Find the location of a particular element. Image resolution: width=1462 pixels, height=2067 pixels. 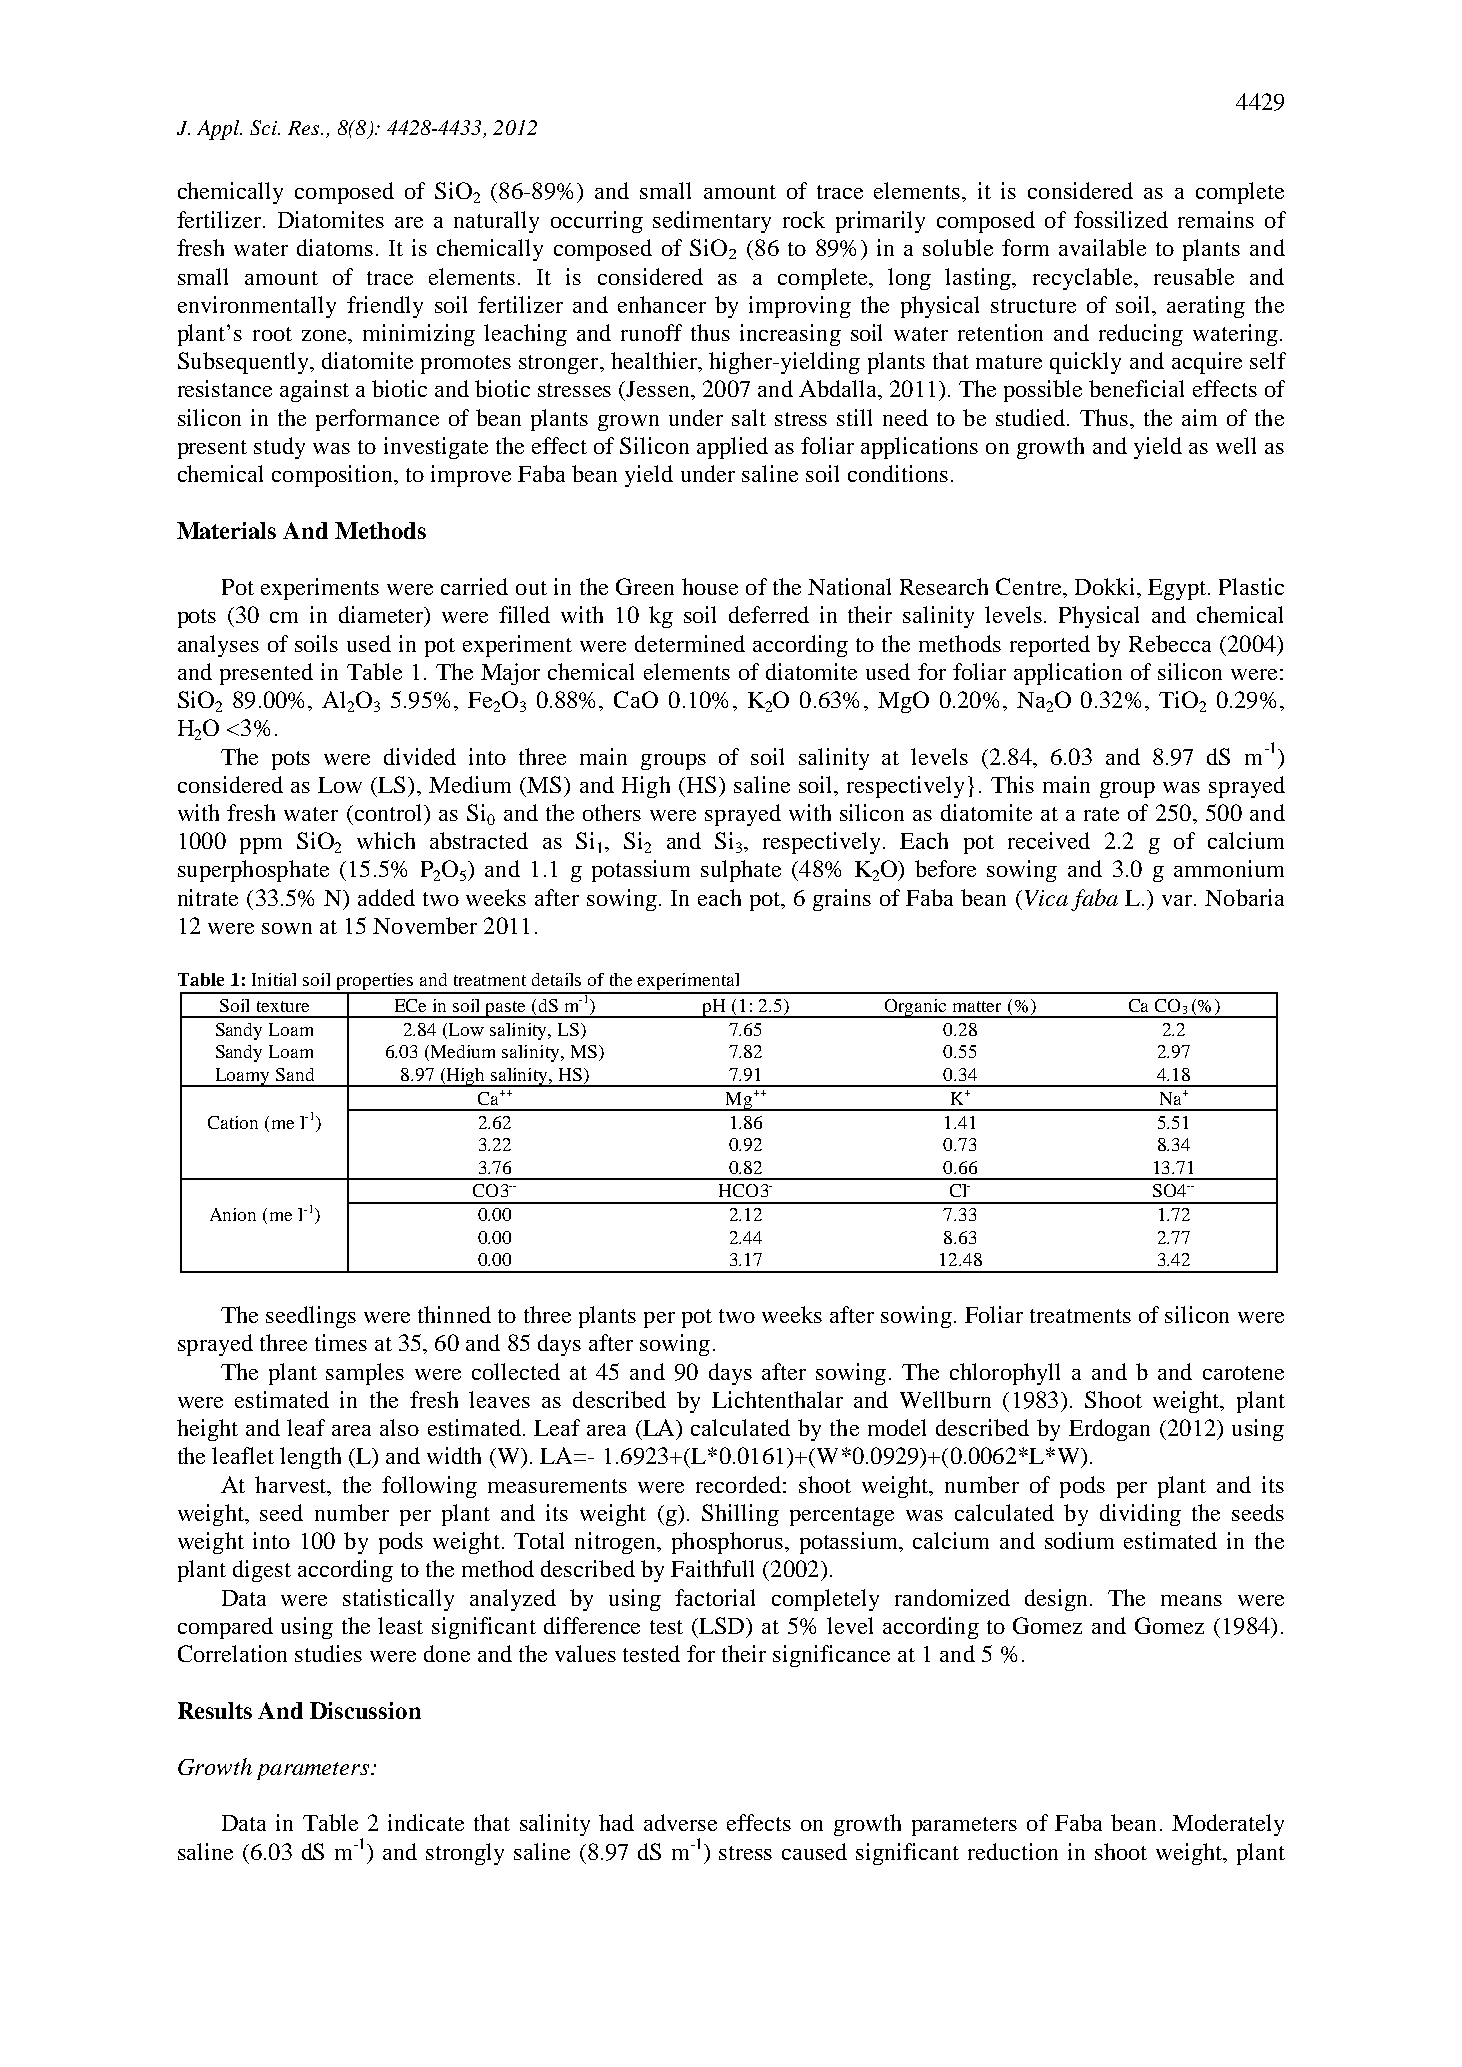

sulphate is located at coordinates (741, 871).
